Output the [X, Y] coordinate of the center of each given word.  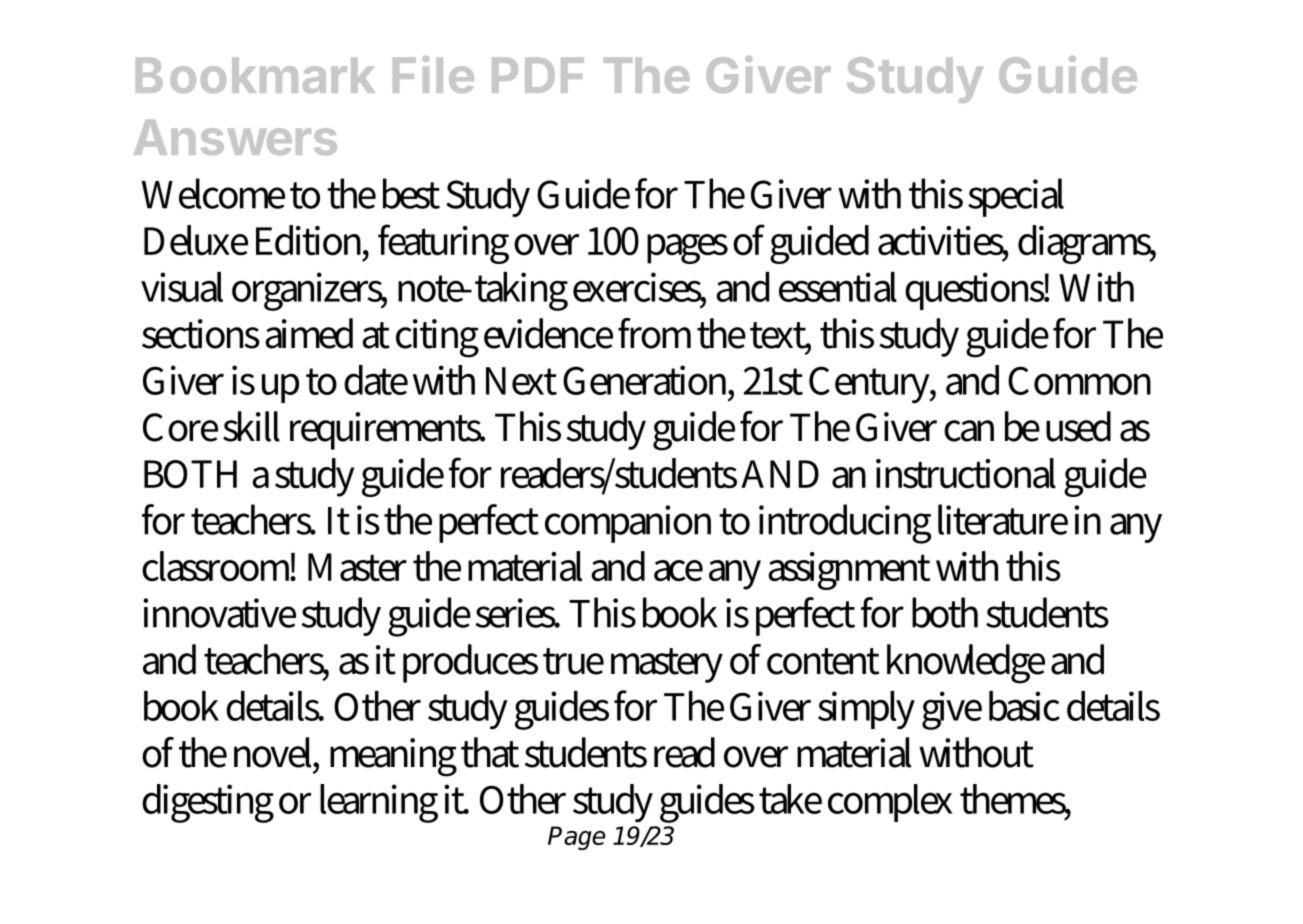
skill [251, 426]
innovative [219, 613]
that [490, 752]
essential [838, 287]
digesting [208, 803]
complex [890, 803]
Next [521, 381]
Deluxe [196, 240]
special [1016, 197]
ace [678, 571]
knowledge [966, 664]
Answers [235, 137]
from [654, 333]
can [969, 431]
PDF [538, 75]
